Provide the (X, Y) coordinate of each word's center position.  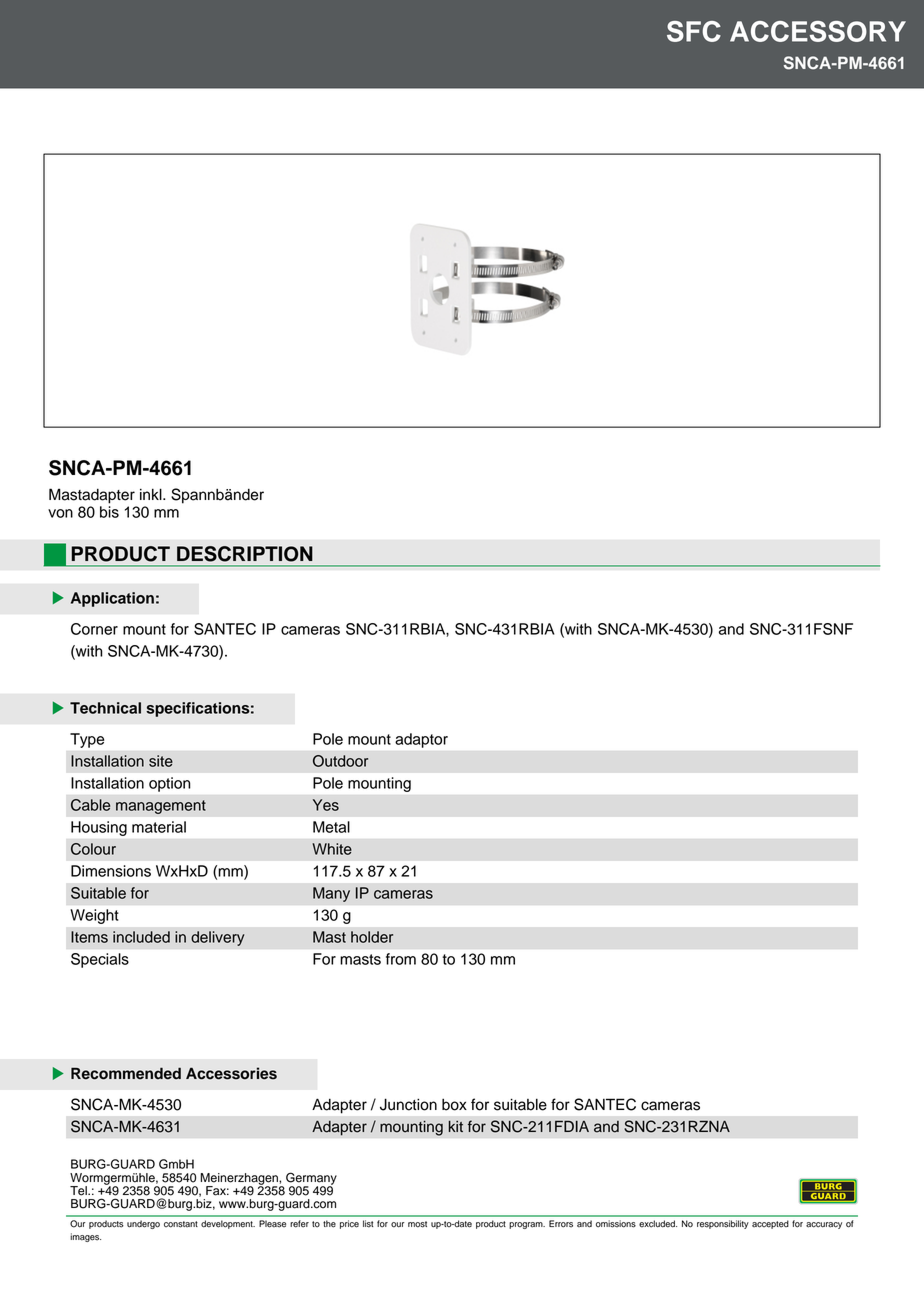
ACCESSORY (818, 31)
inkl (152, 494)
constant (181, 1224)
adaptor (421, 740)
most (417, 1224)
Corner (94, 629)
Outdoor (340, 761)
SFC (694, 31)
